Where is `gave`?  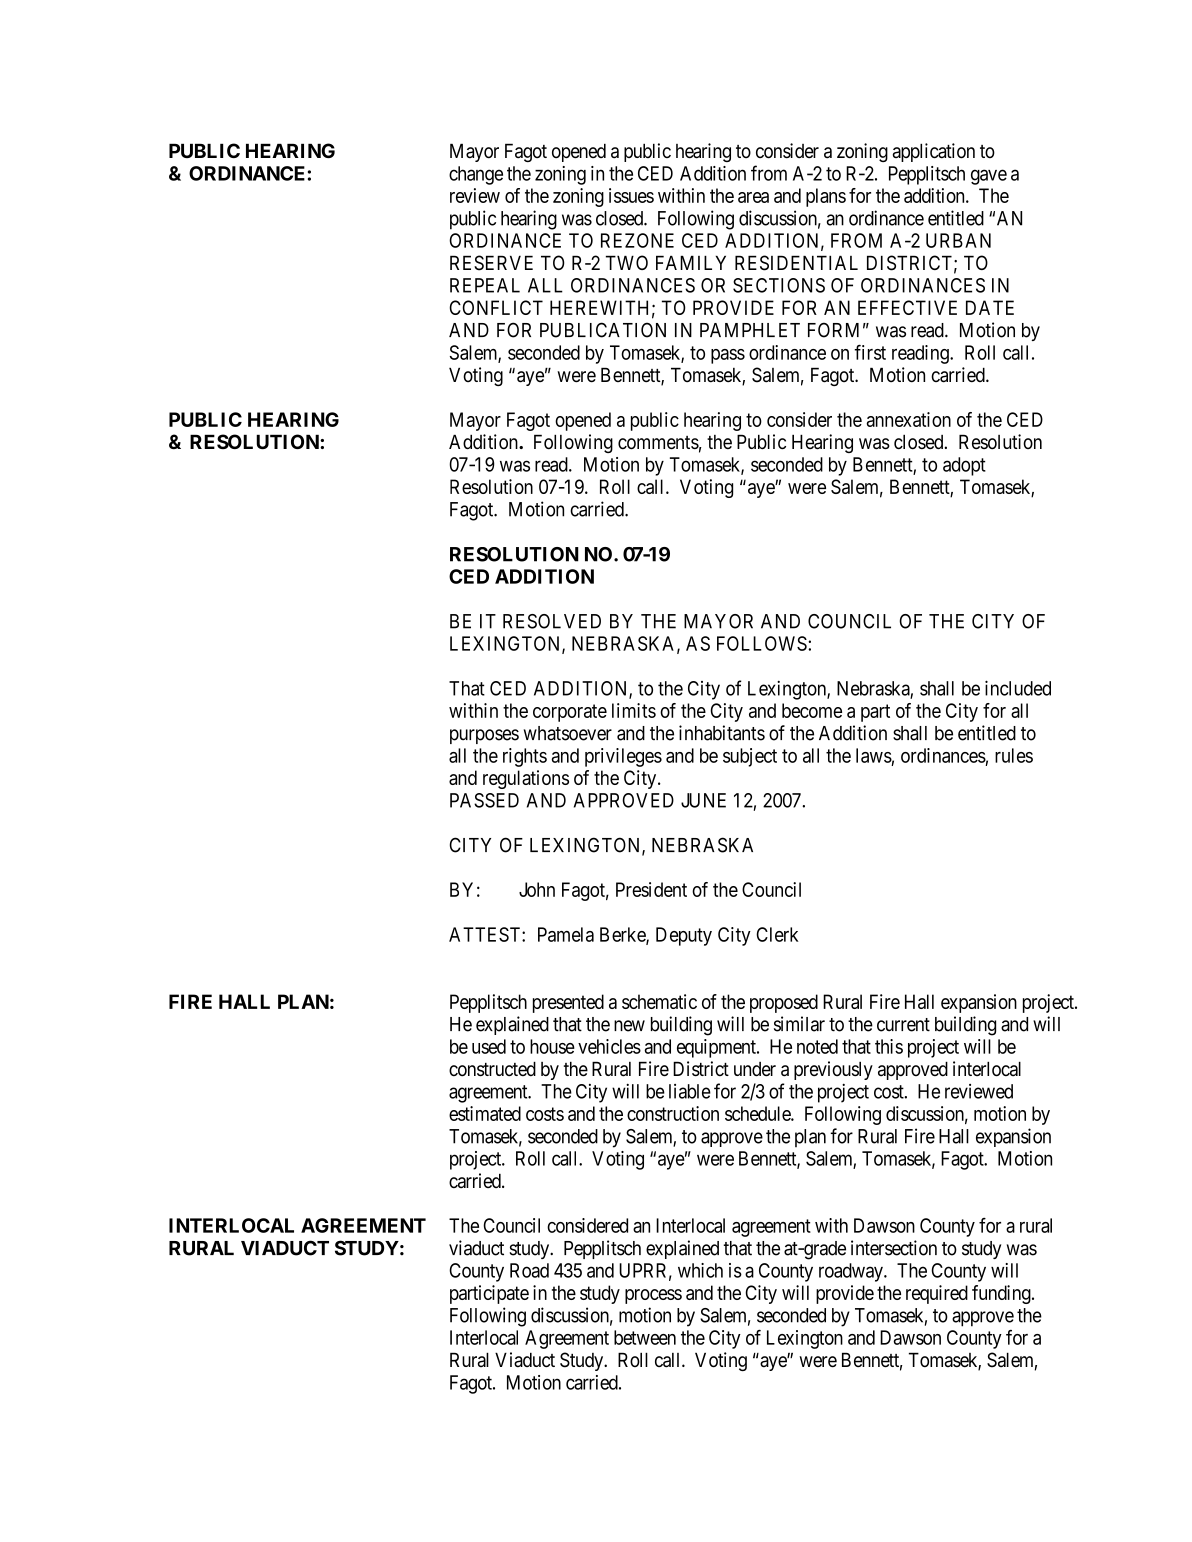
gave is located at coordinates (989, 177).
